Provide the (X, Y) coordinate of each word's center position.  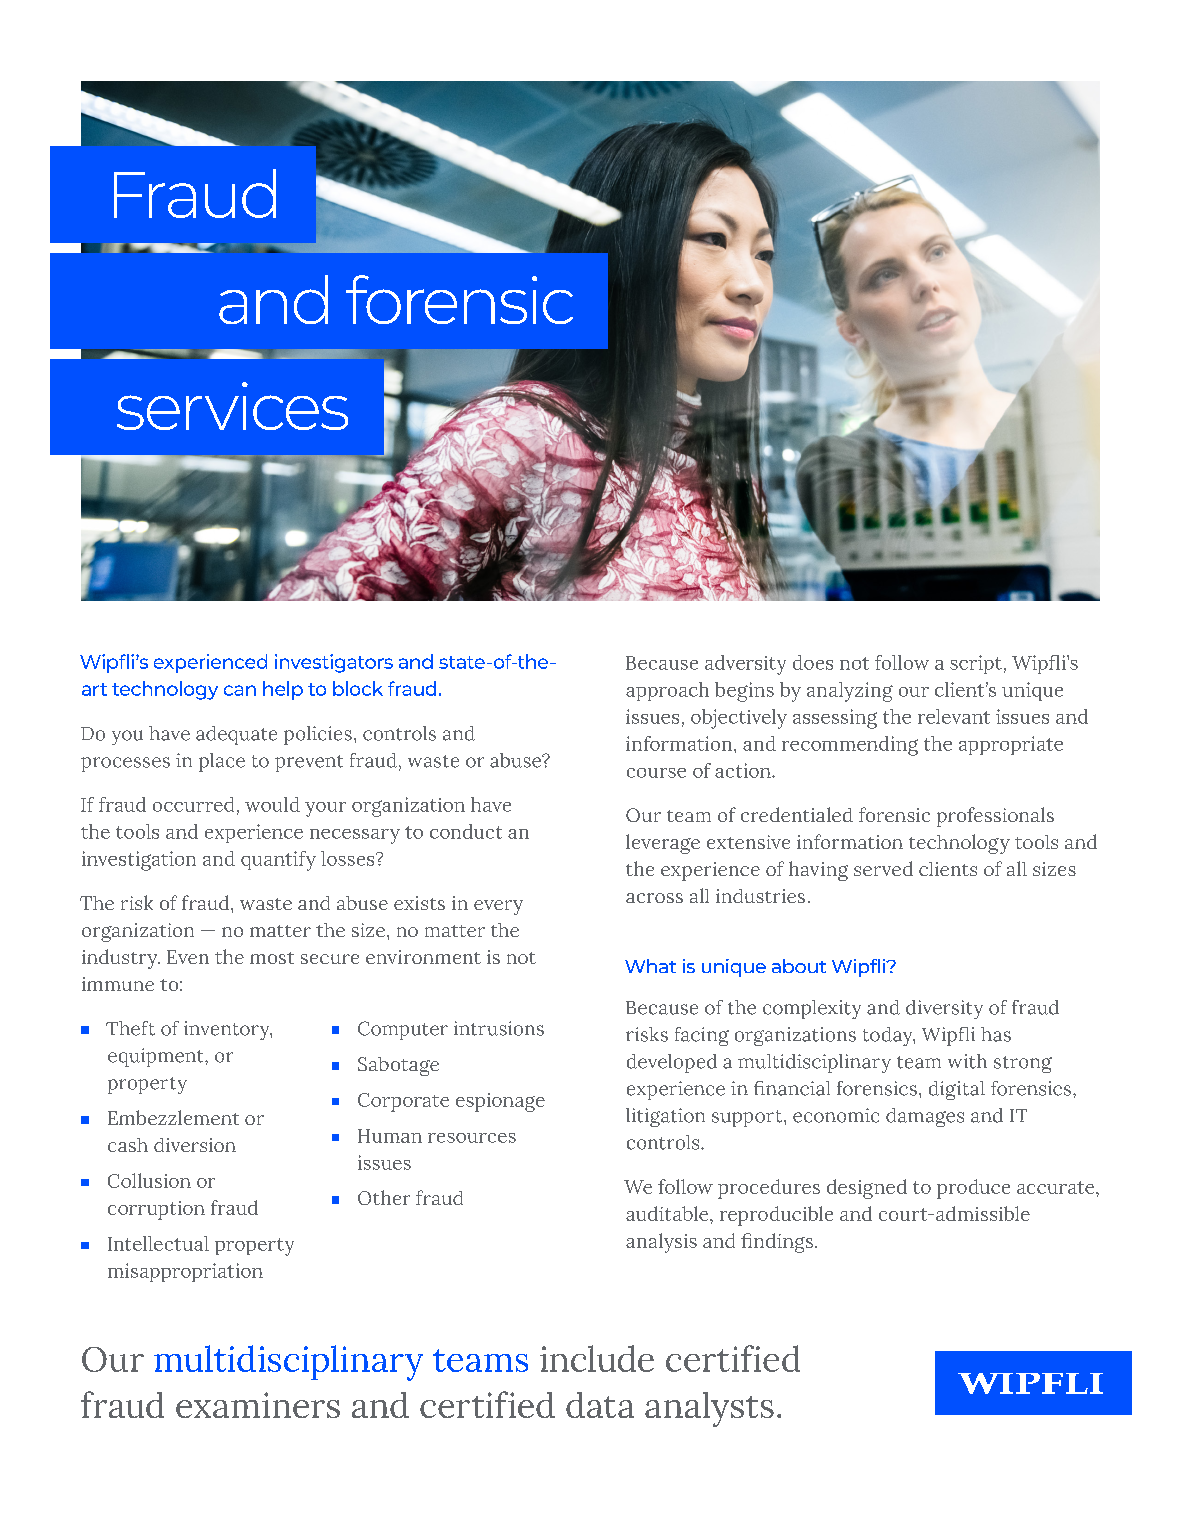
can (240, 690)
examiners (258, 1405)
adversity (745, 665)
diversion (195, 1145)
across (654, 898)
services (232, 406)
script (976, 664)
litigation (665, 1117)
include (597, 1358)
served (883, 868)
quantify (278, 861)
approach (667, 691)
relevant (954, 716)
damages (925, 1117)
